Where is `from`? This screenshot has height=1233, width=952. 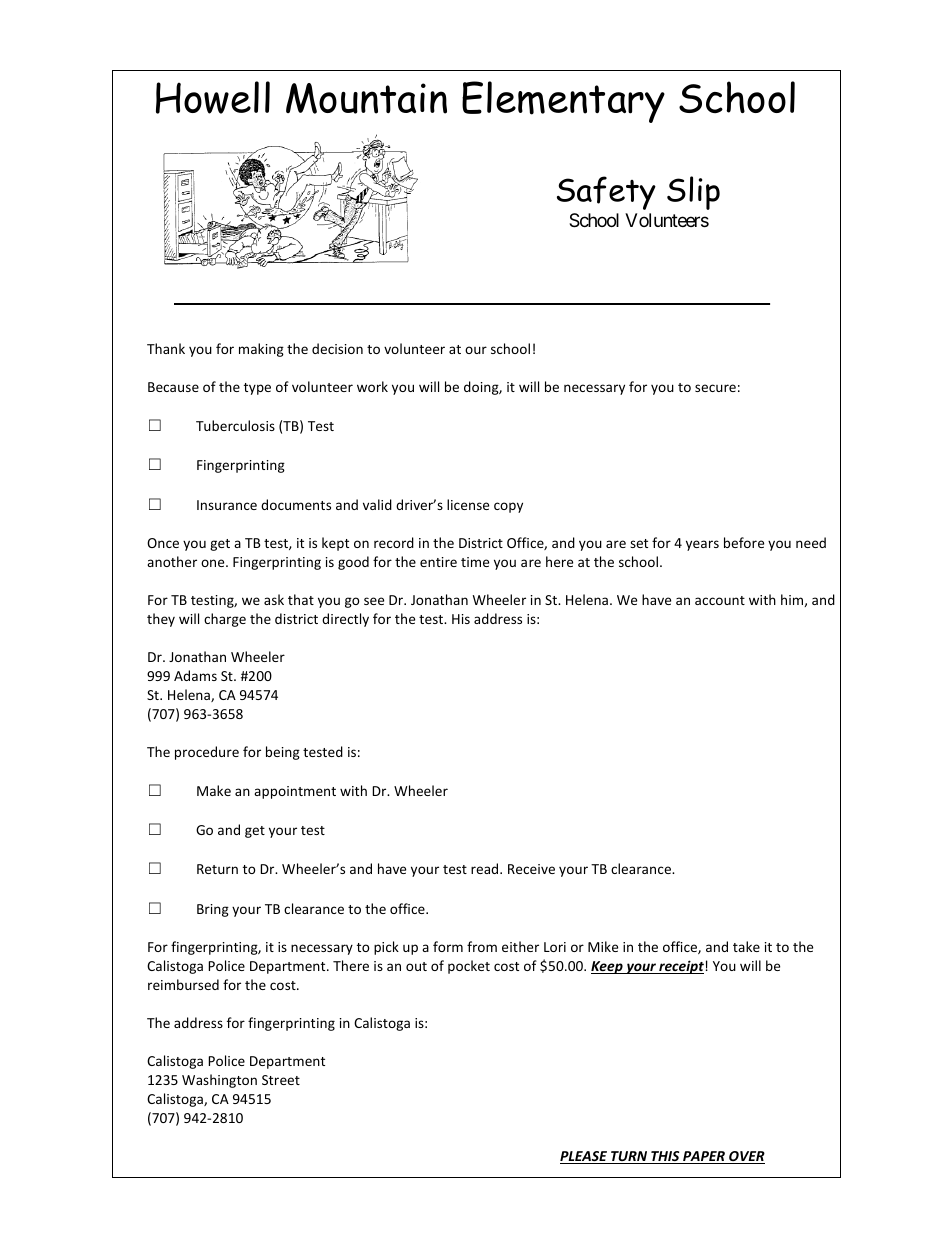
from is located at coordinates (482, 946).
